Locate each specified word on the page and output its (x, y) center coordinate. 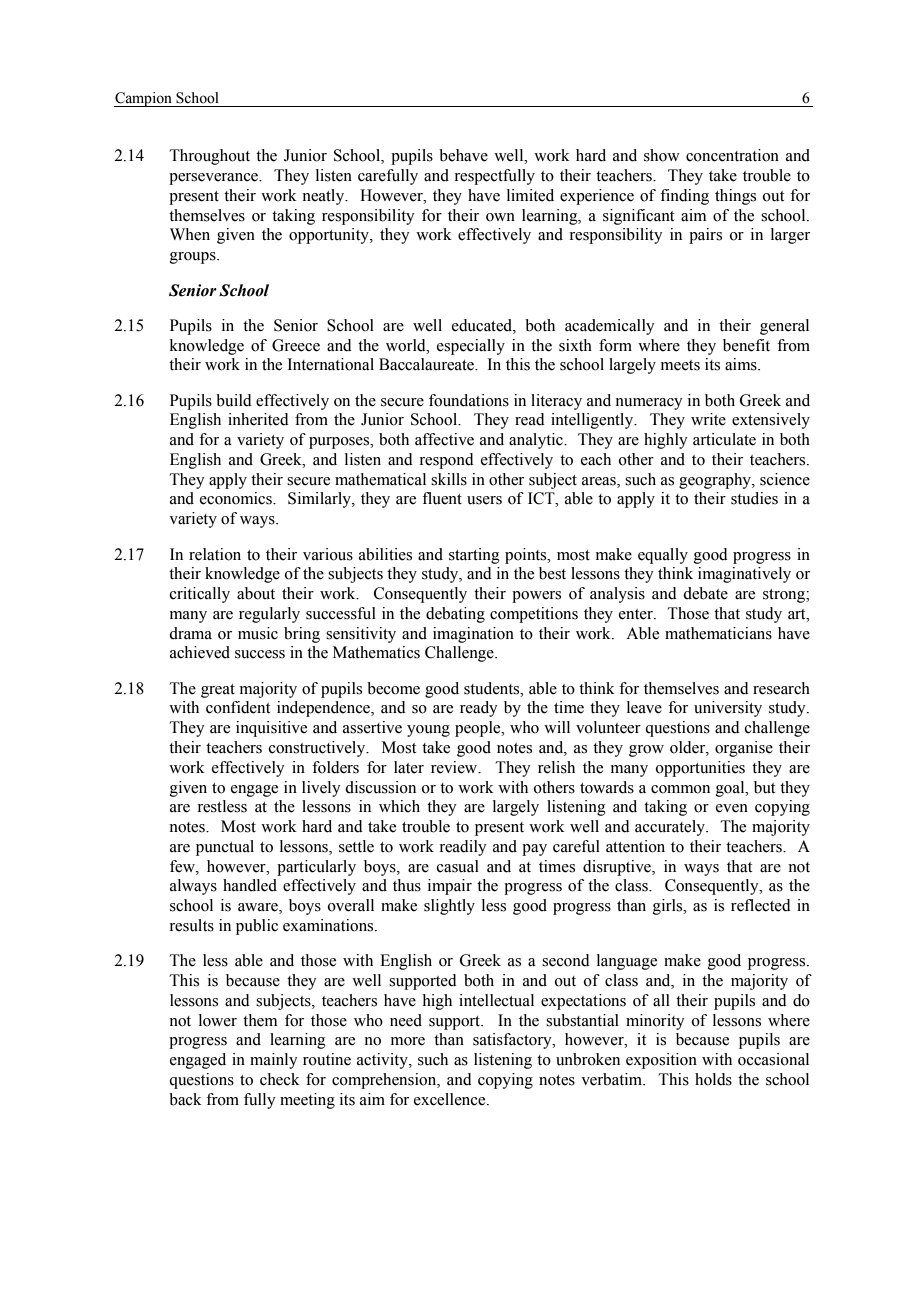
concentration (732, 155)
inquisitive (271, 729)
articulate (724, 439)
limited (530, 195)
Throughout (209, 157)
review (455, 767)
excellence (451, 1099)
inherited (258, 419)
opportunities (700, 769)
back (185, 1099)
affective (444, 439)
